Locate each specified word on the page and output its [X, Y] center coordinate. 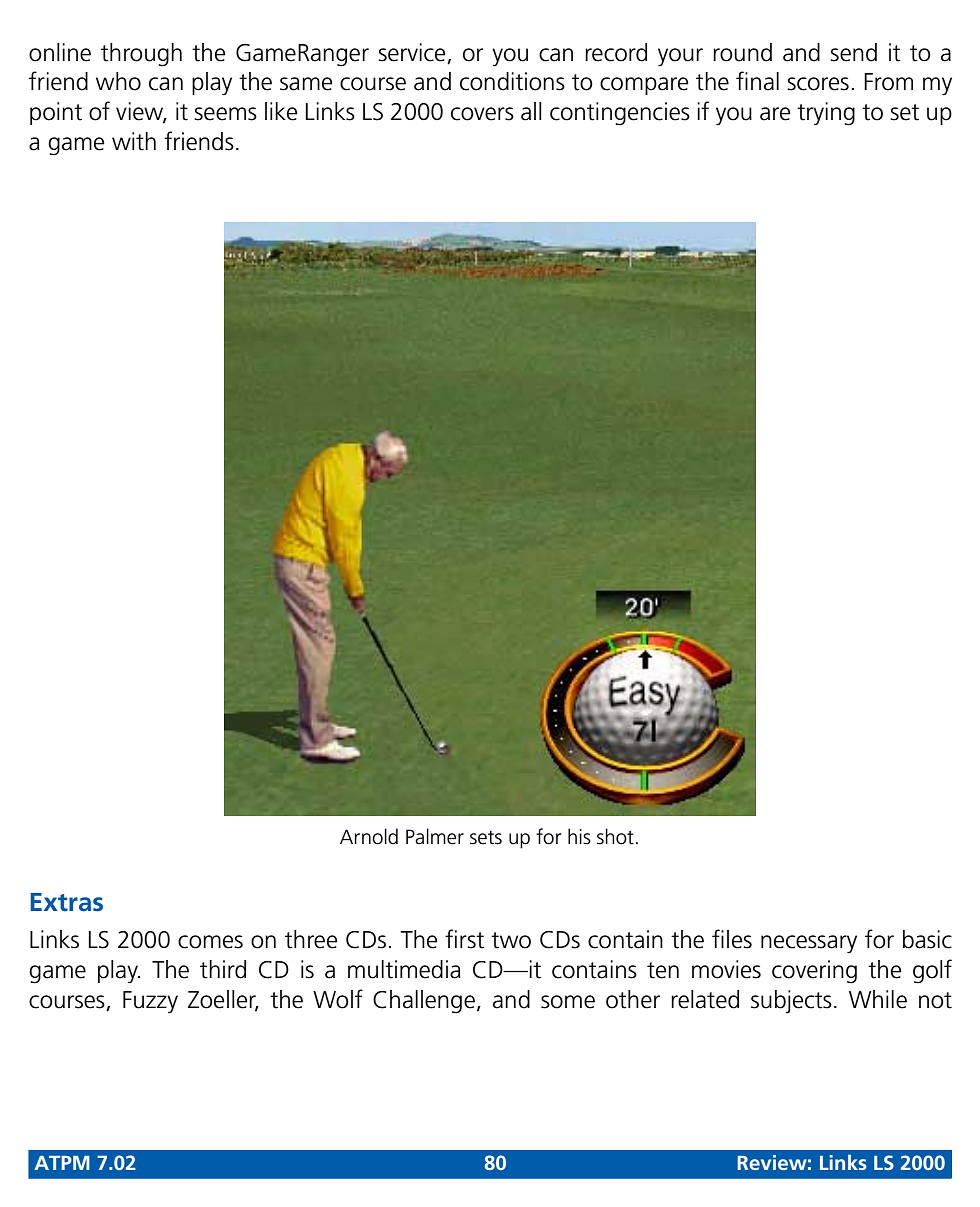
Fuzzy [150, 1002]
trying [826, 114]
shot [615, 836]
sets [486, 838]
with [134, 141]
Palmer [435, 836]
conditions [512, 81]
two [511, 940]
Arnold [369, 836]
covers [482, 114]
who [118, 81]
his [579, 836]
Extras [66, 902]
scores [818, 84]
